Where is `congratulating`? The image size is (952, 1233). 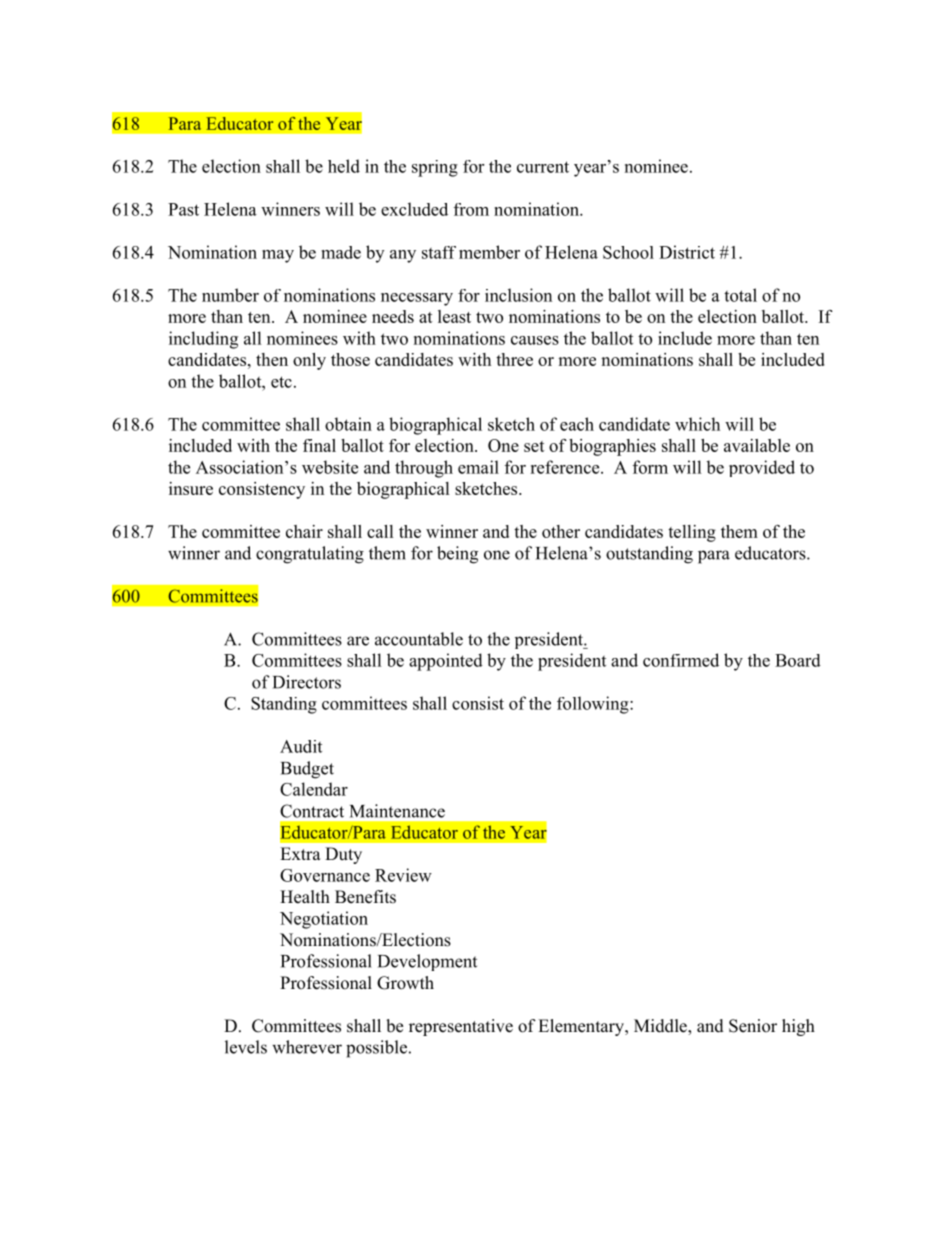 congratulating is located at coordinates (310, 555).
